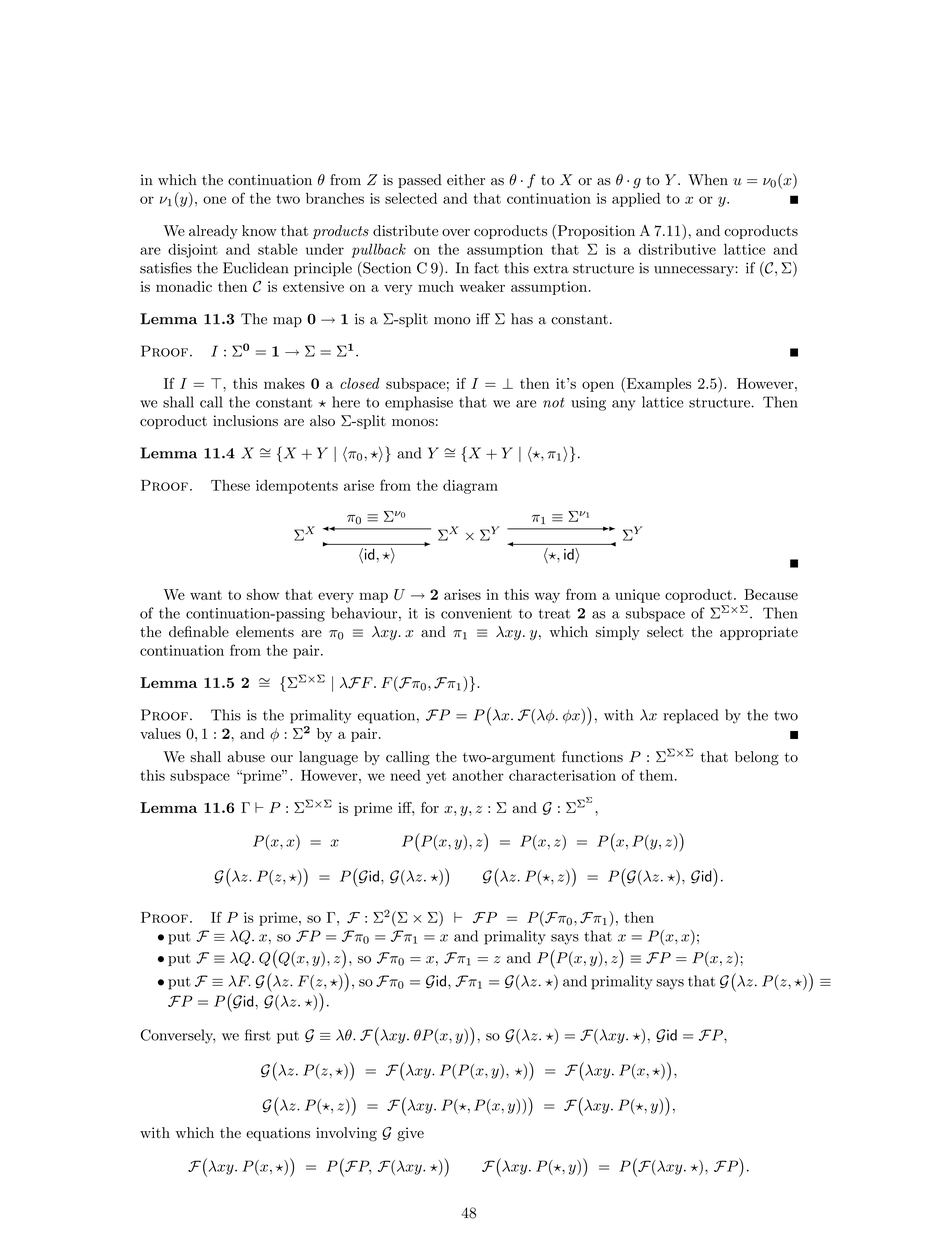 The width and height of the document is (952, 1233). I want to click on elements, so click(265, 632).
